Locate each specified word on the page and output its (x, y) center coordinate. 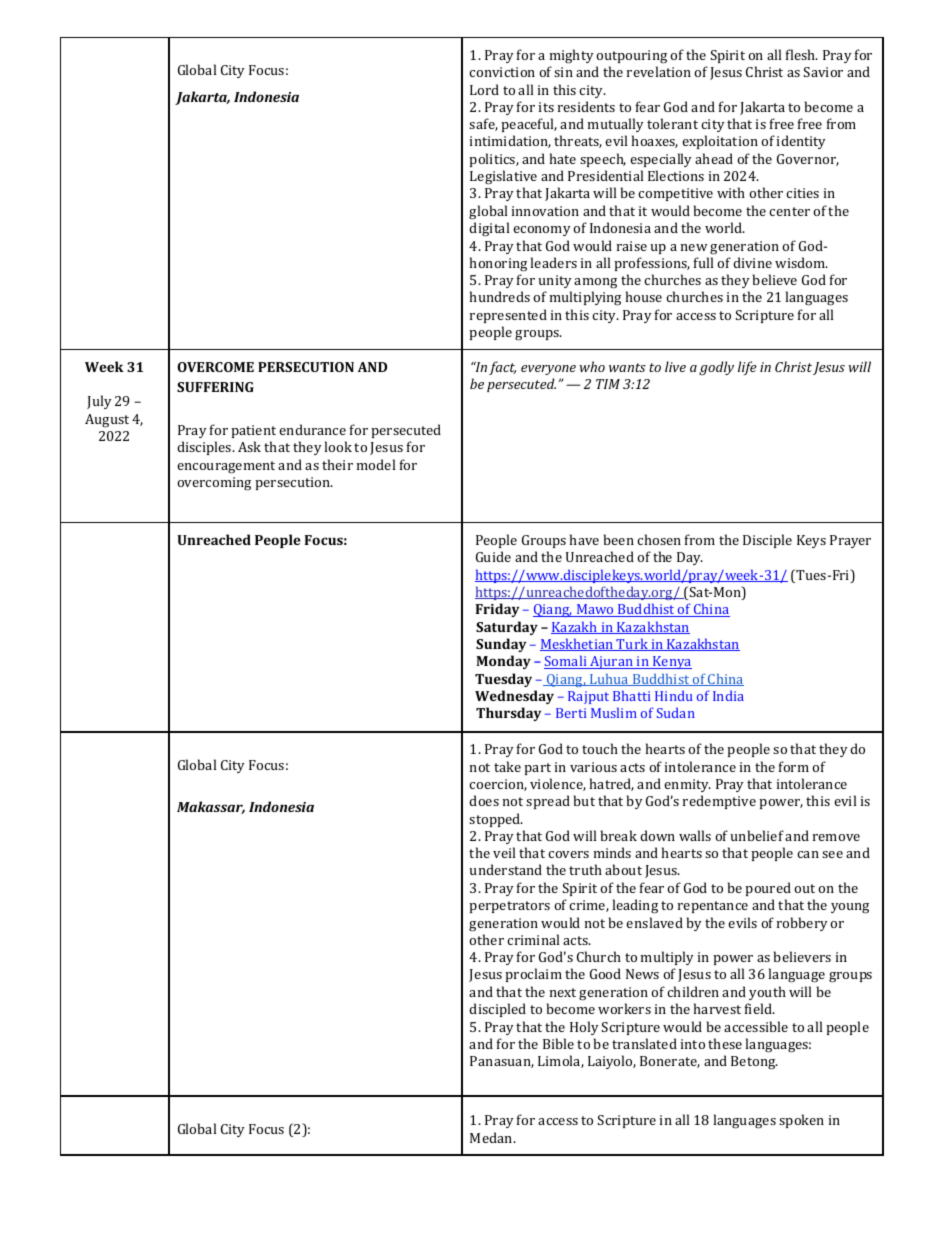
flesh (802, 54)
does (484, 800)
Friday (497, 610)
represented (508, 316)
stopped (496, 820)
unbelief (757, 835)
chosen (659, 539)
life (747, 368)
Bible (558, 1043)
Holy (584, 1028)
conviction (502, 72)
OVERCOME (215, 367)
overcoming (214, 484)
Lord (484, 89)
